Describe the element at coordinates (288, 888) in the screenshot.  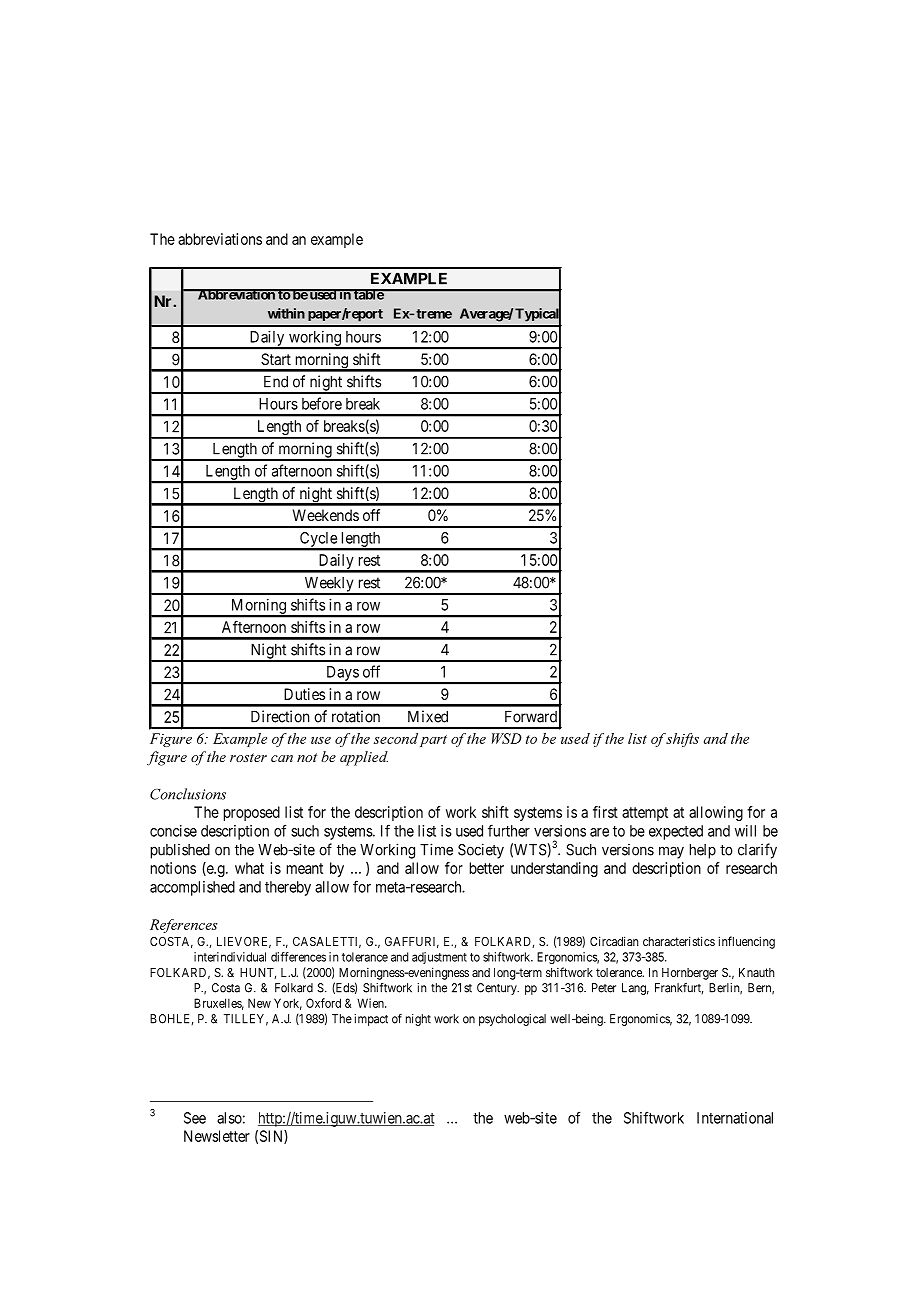
I see `thereby` at that location.
